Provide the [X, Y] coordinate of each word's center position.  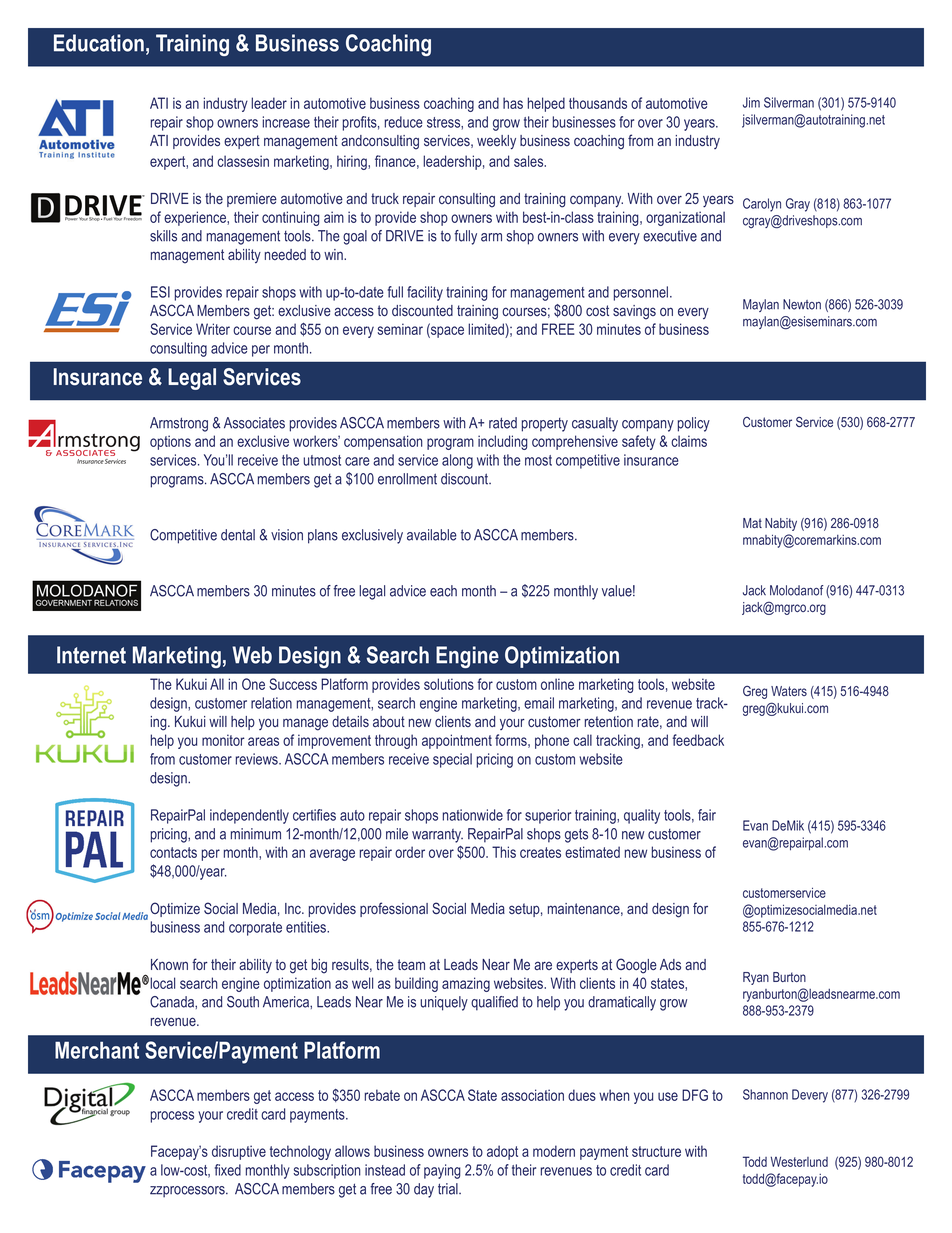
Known [169, 964]
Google [636, 966]
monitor [223, 740]
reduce [404, 122]
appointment [457, 741]
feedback [698, 740]
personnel [642, 293]
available [432, 535]
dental [238, 535]
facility [425, 293]
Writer [213, 329]
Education [99, 43]
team [411, 964]
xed [231, 1170]
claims [689, 441]
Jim [751, 102]
